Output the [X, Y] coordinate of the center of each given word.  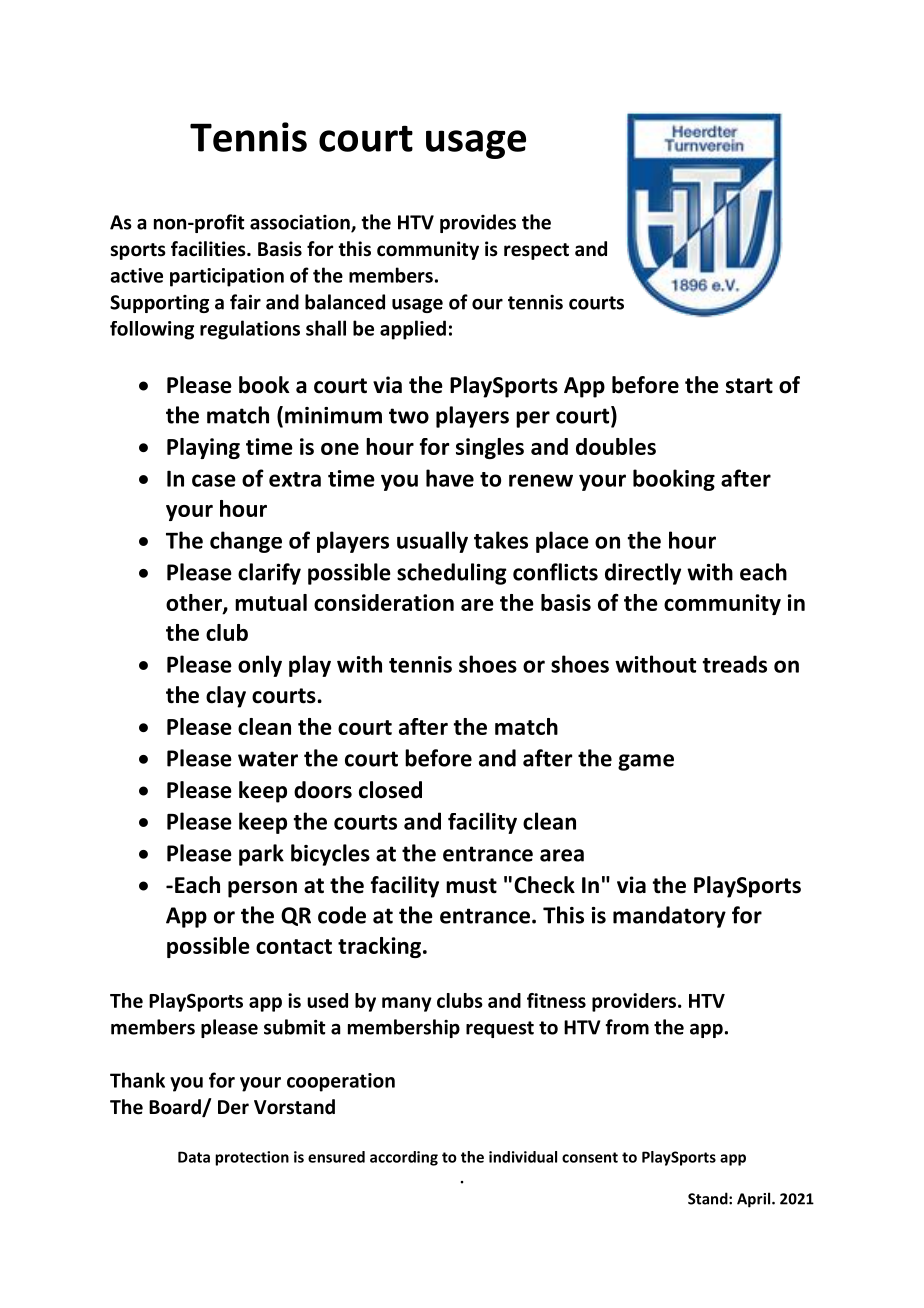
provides [478, 223]
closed [390, 790]
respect [536, 251]
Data [194, 1157]
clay [226, 697]
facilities [209, 249]
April [755, 1200]
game [646, 762]
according [404, 1158]
